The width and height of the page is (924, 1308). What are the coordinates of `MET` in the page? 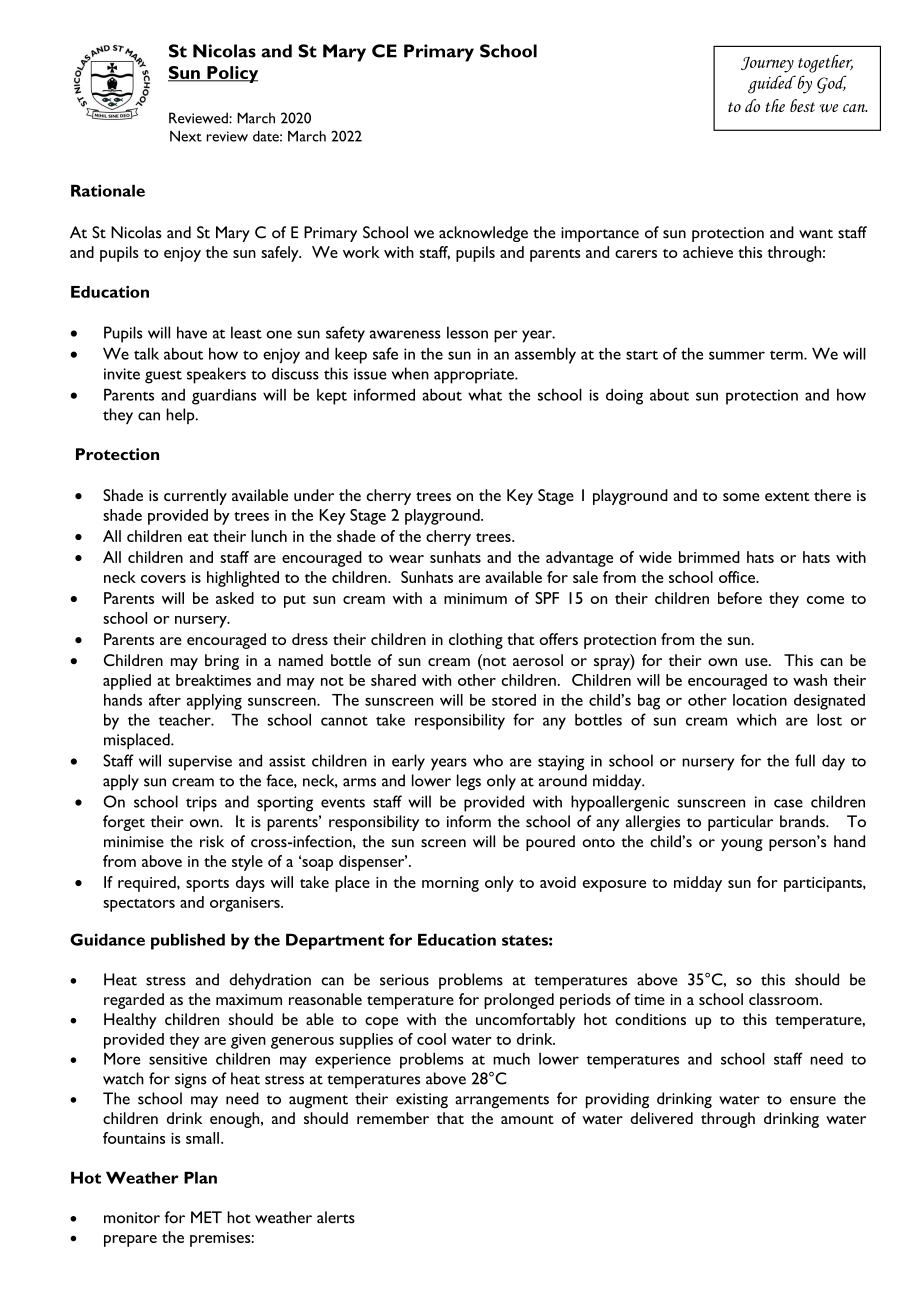 It's located at (206, 1217).
